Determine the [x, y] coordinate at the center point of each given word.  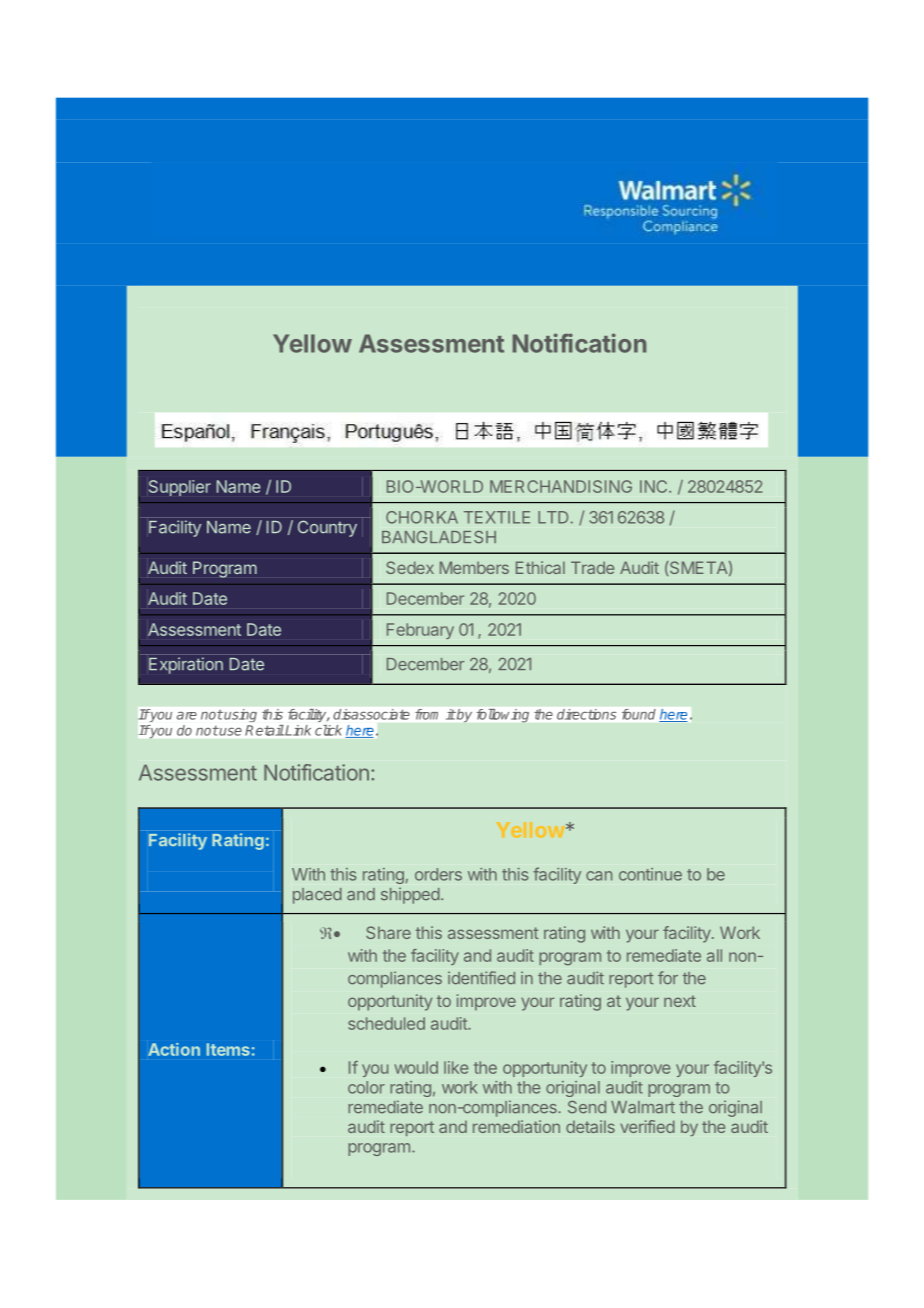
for [668, 978]
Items [228, 1049]
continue [650, 874]
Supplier [180, 488]
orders [438, 874]
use [230, 732]
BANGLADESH [439, 537]
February [420, 631]
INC [655, 486]
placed [317, 896]
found [638, 714]
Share [388, 932]
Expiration [186, 665]
